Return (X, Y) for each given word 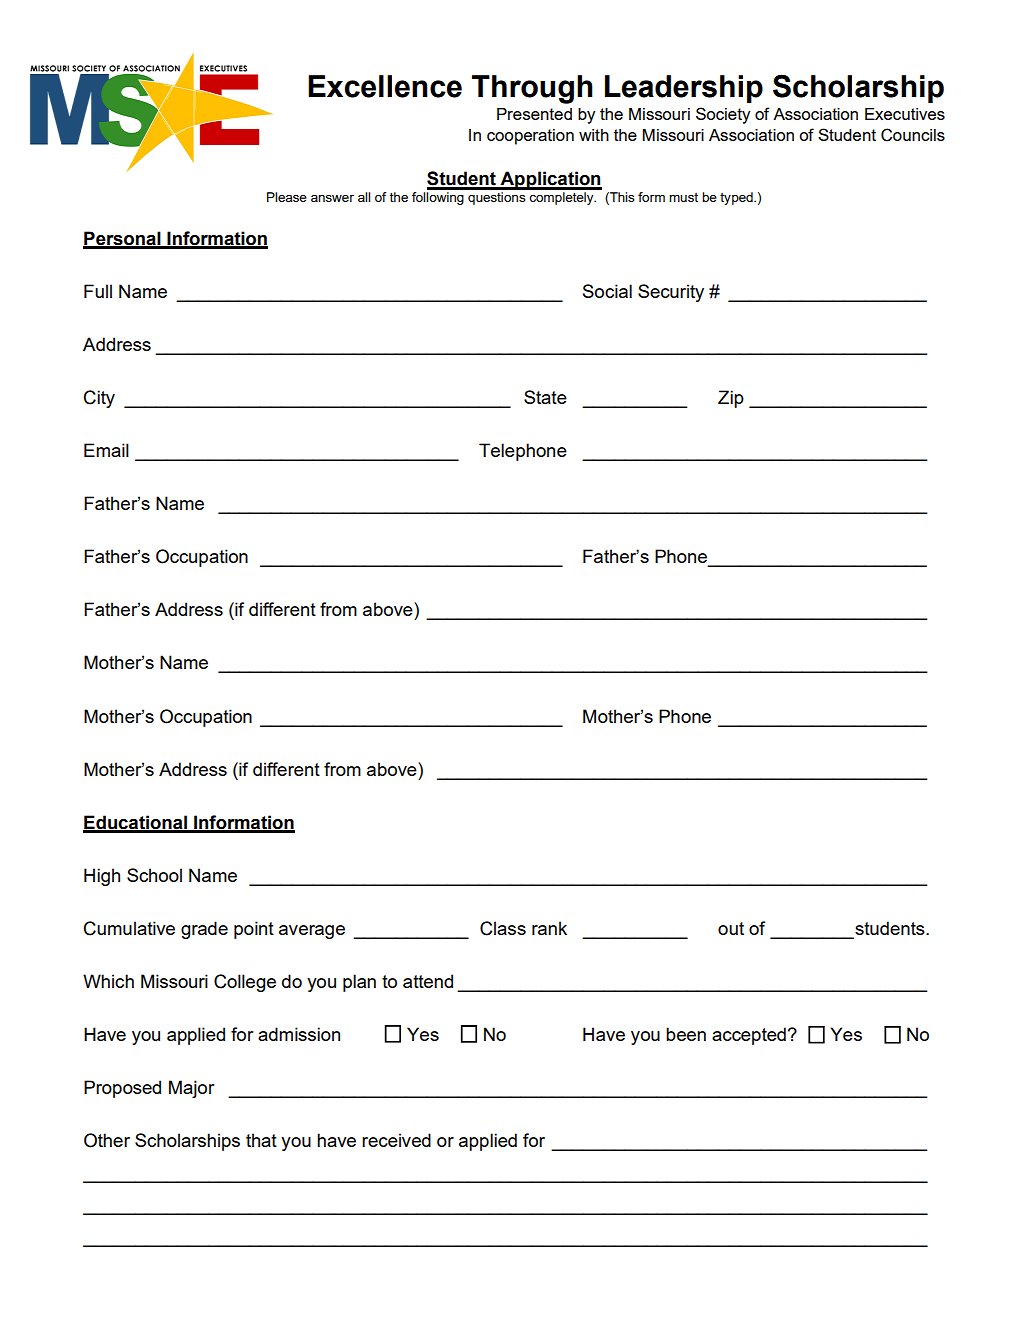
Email (106, 450)
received (396, 1140)
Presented (534, 114)
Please (287, 197)
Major (192, 1089)
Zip (731, 399)
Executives (905, 114)
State (545, 397)
